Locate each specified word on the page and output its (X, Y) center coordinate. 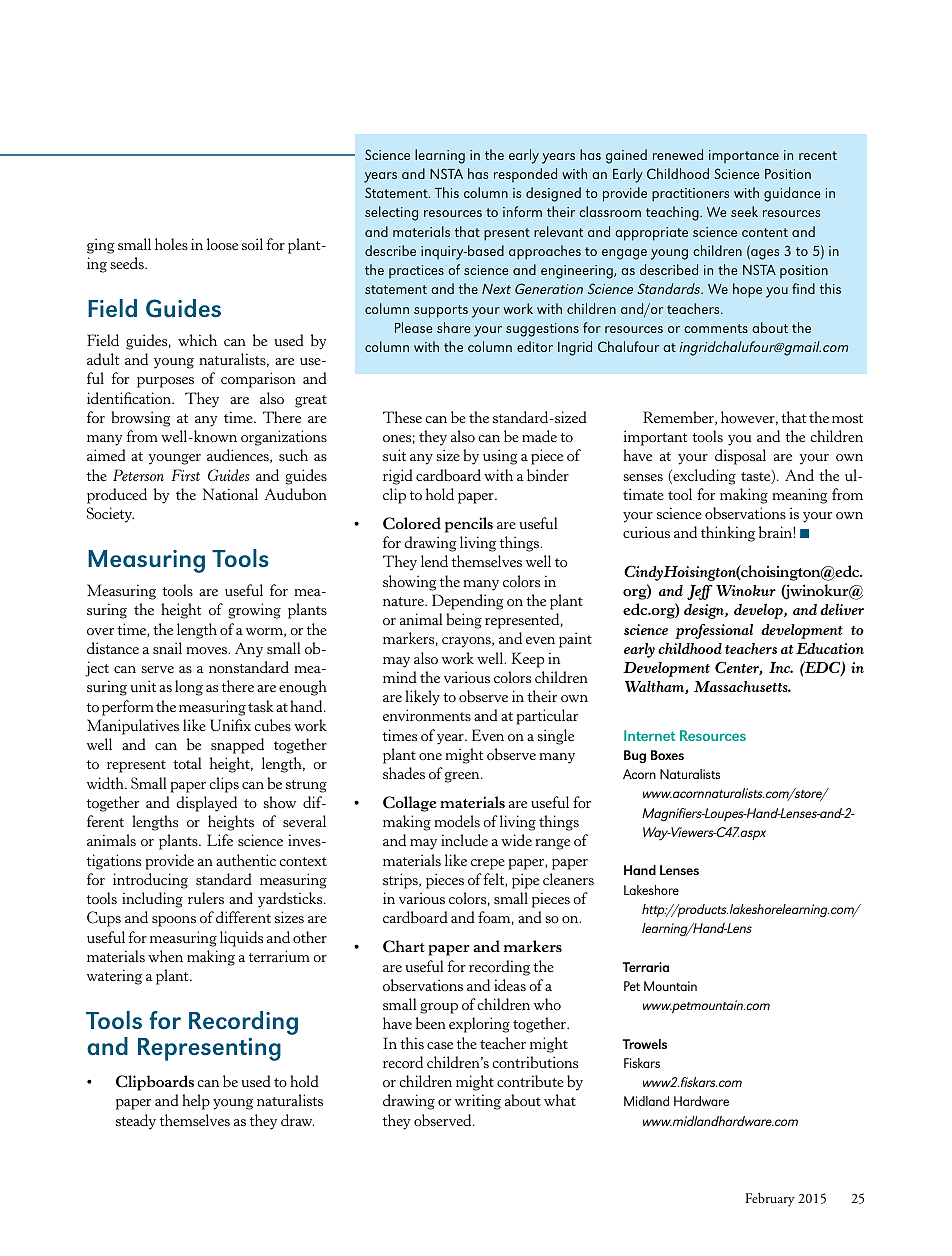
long (189, 688)
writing (478, 1102)
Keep (527, 660)
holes (171, 244)
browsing (141, 419)
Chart (404, 946)
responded (525, 175)
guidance (792, 194)
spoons (174, 921)
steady (136, 1122)
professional (714, 631)
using (500, 457)
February (770, 1200)
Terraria (646, 967)
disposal (740, 457)
